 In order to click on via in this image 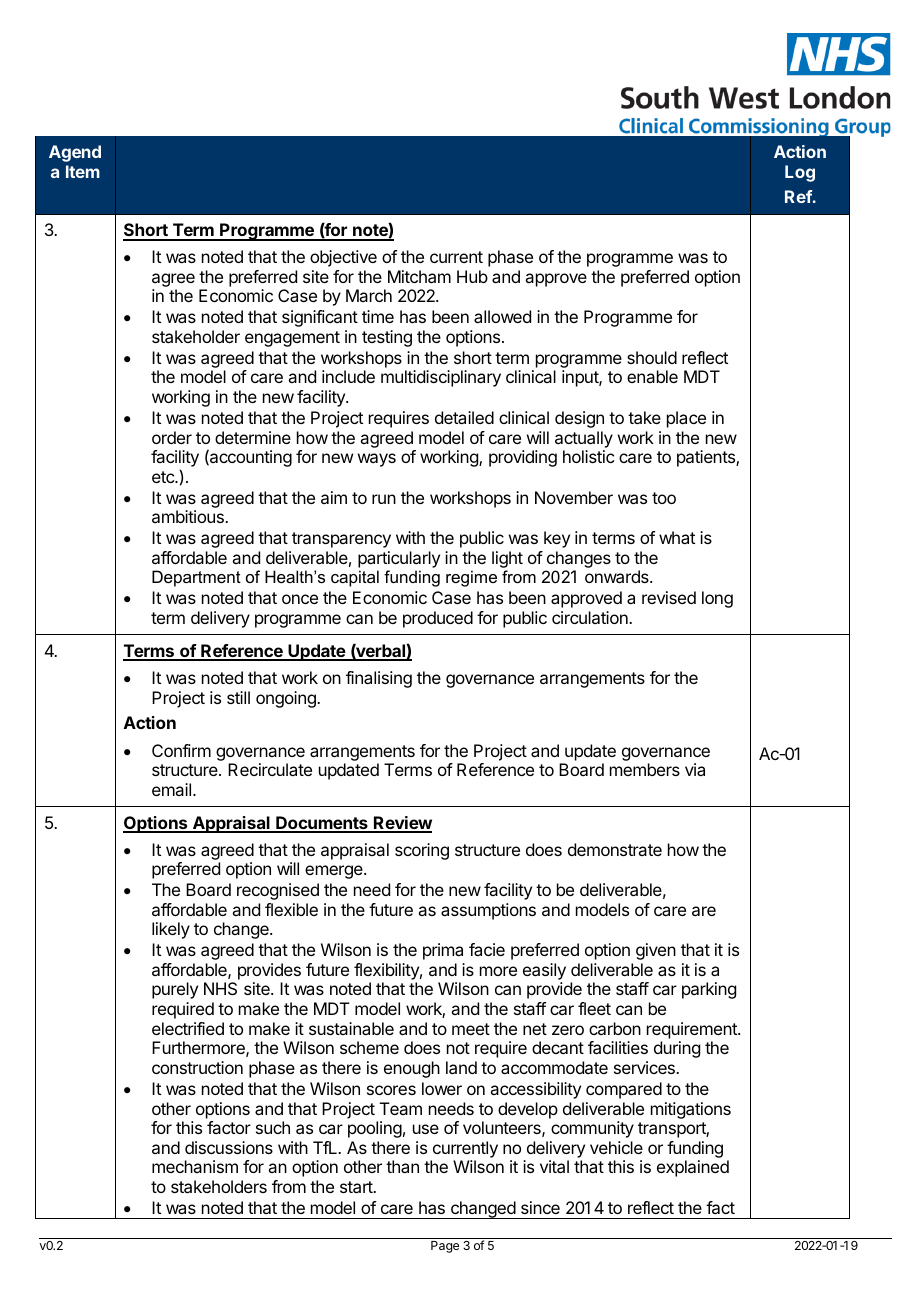, I will do `click(695, 769)`.
